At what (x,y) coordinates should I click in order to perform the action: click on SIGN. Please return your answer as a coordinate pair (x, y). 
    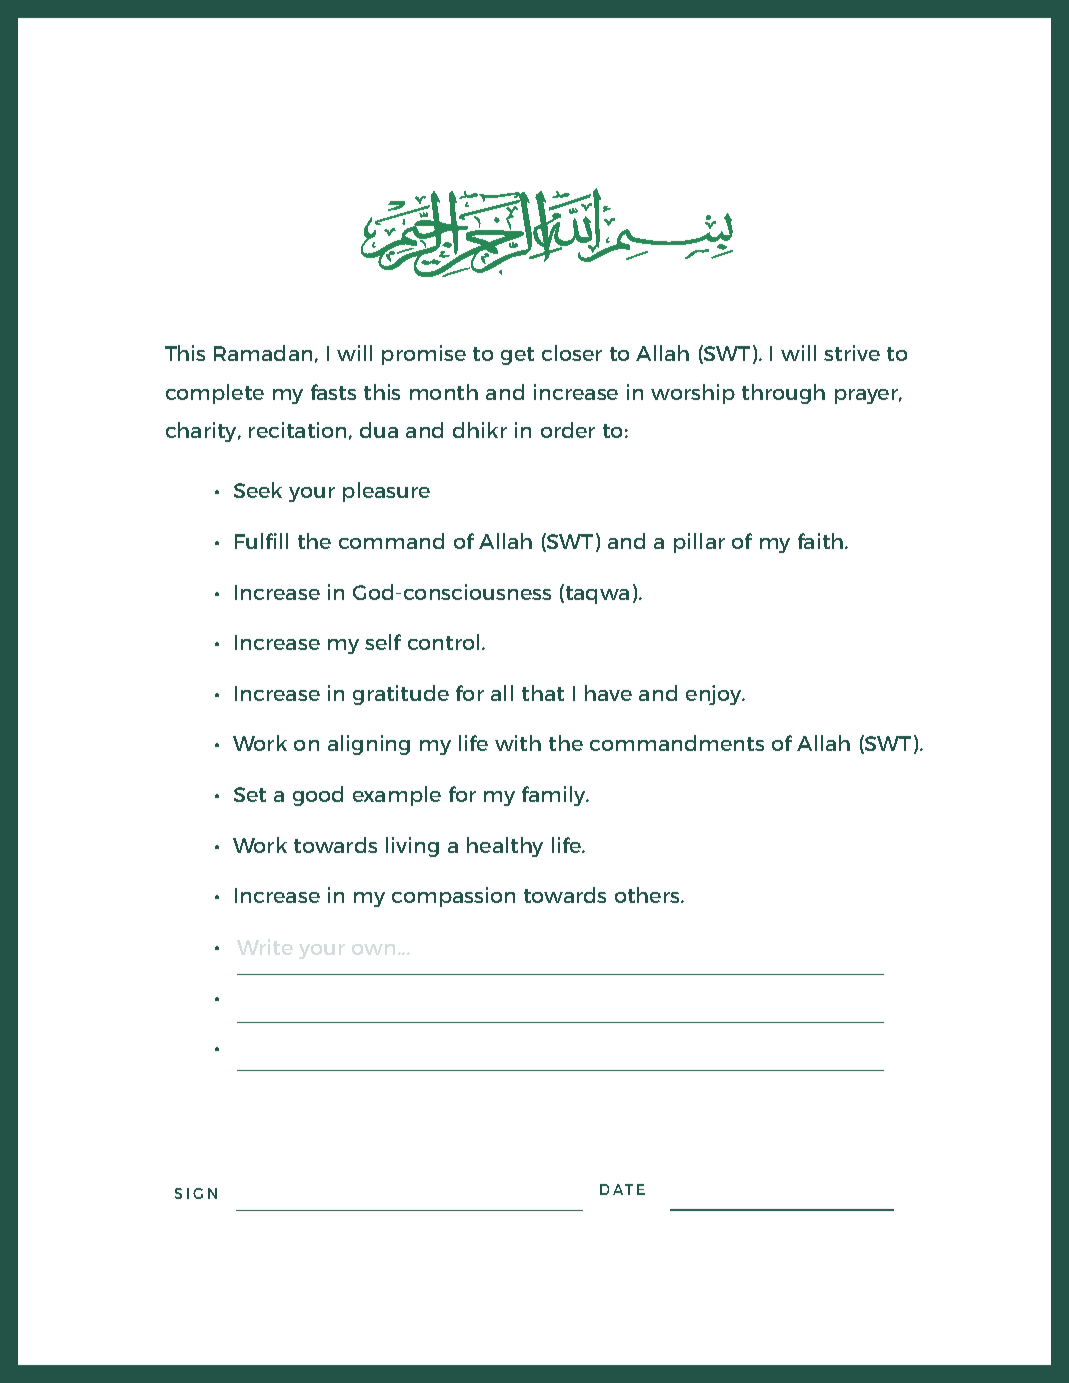
    Looking at the image, I should click on (196, 1193).
